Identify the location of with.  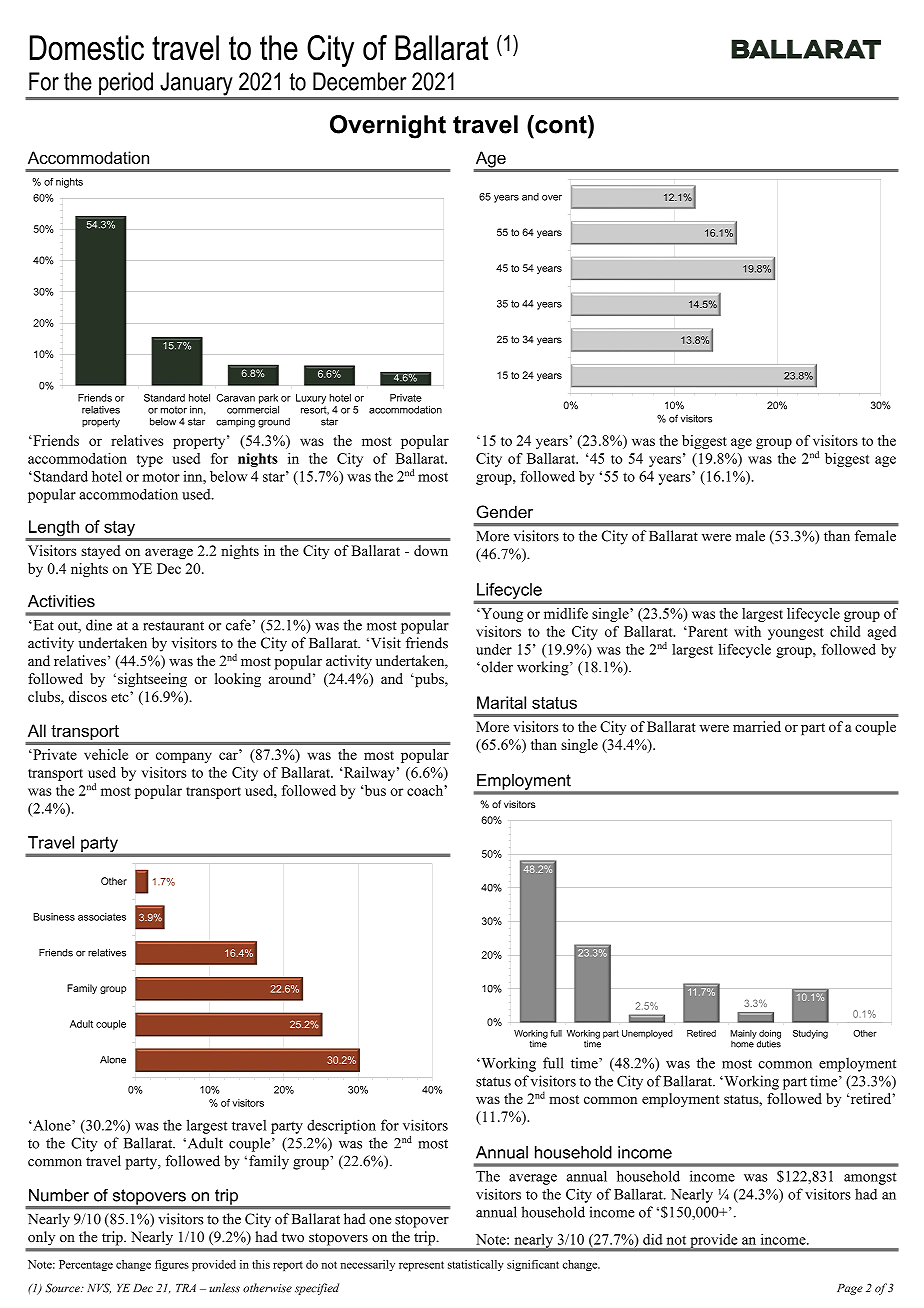
(747, 631).
